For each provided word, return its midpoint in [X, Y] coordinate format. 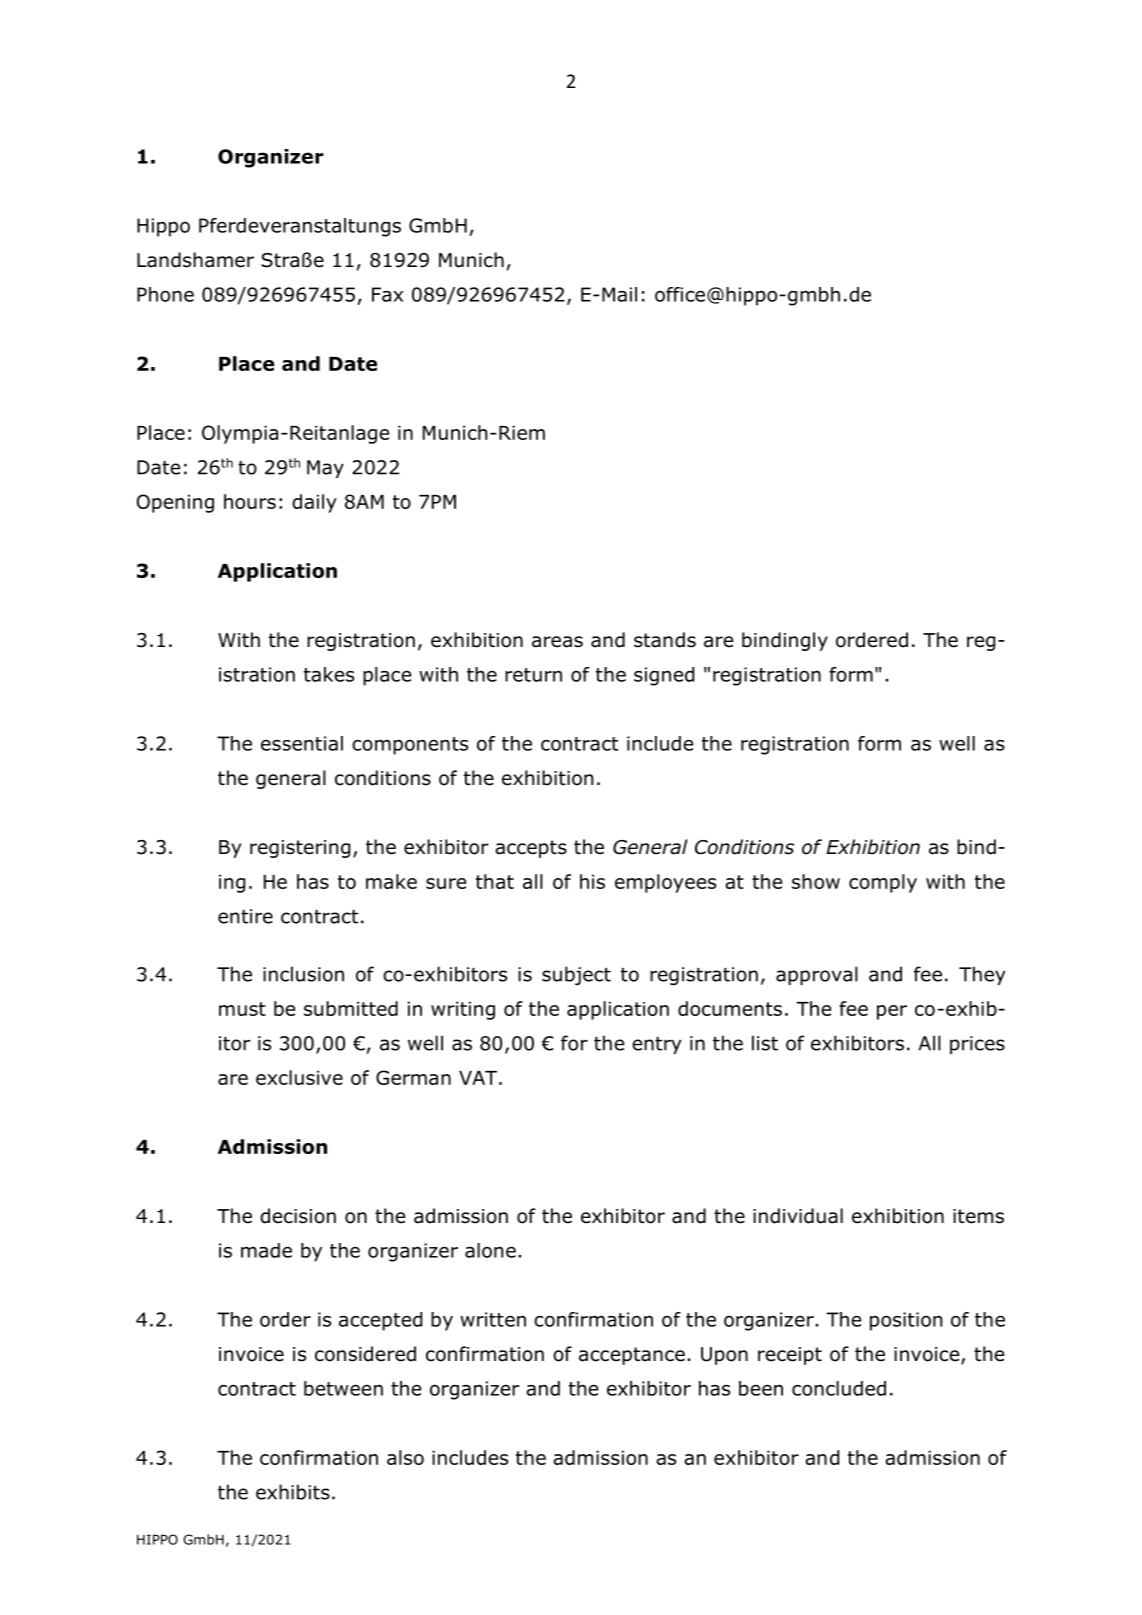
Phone [165, 294]
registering [300, 849]
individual [798, 1216]
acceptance [632, 1356]
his [592, 881]
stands [665, 640]
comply [883, 883]
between [343, 1388]
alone [490, 1250]
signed [664, 676]
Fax [387, 294]
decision [298, 1216]
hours [250, 501]
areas [557, 642]
